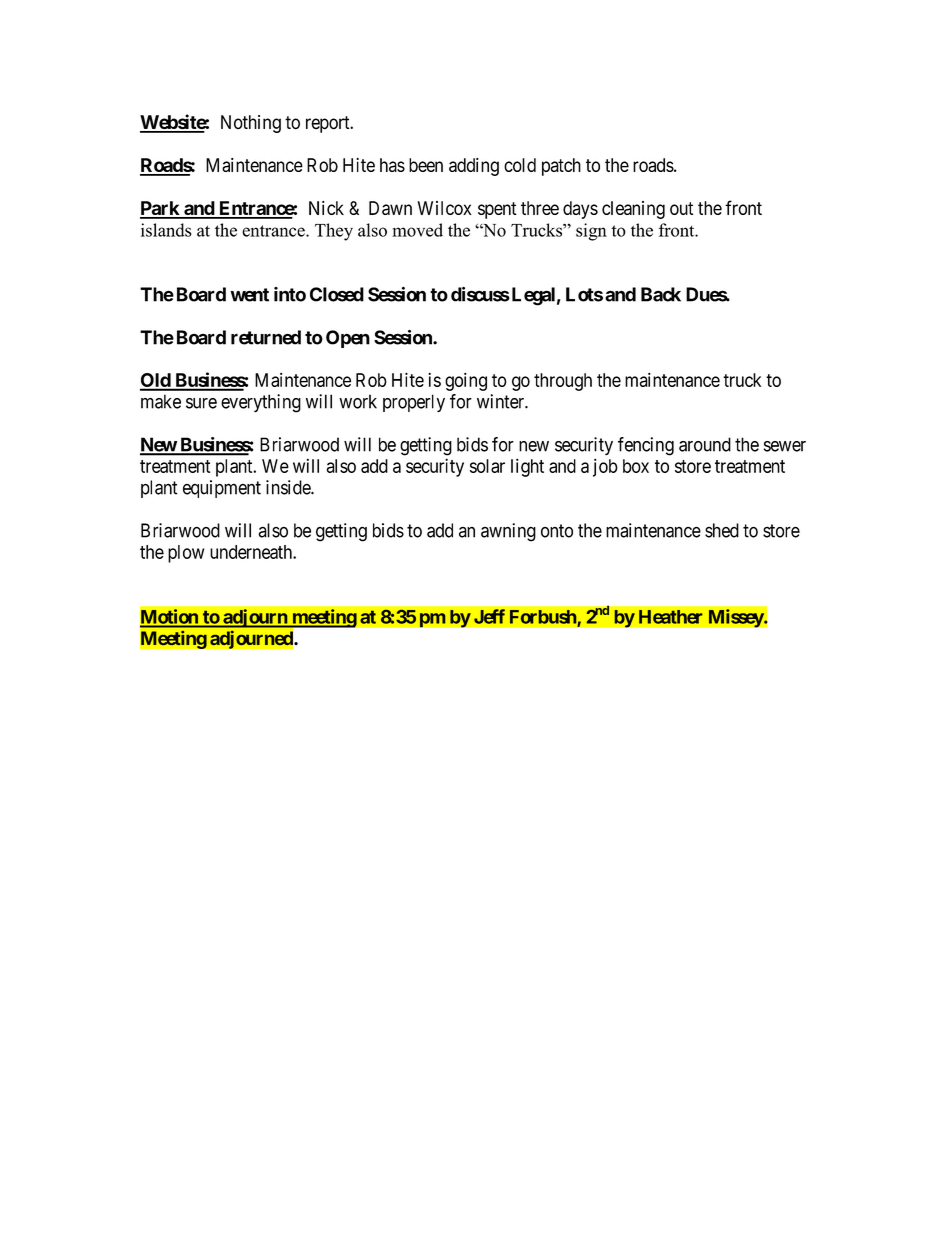 Image resolution: width=952 pixels, height=1233 pixels. What do you see at coordinates (474, 167) in the page?
I see `adding` at bounding box center [474, 167].
